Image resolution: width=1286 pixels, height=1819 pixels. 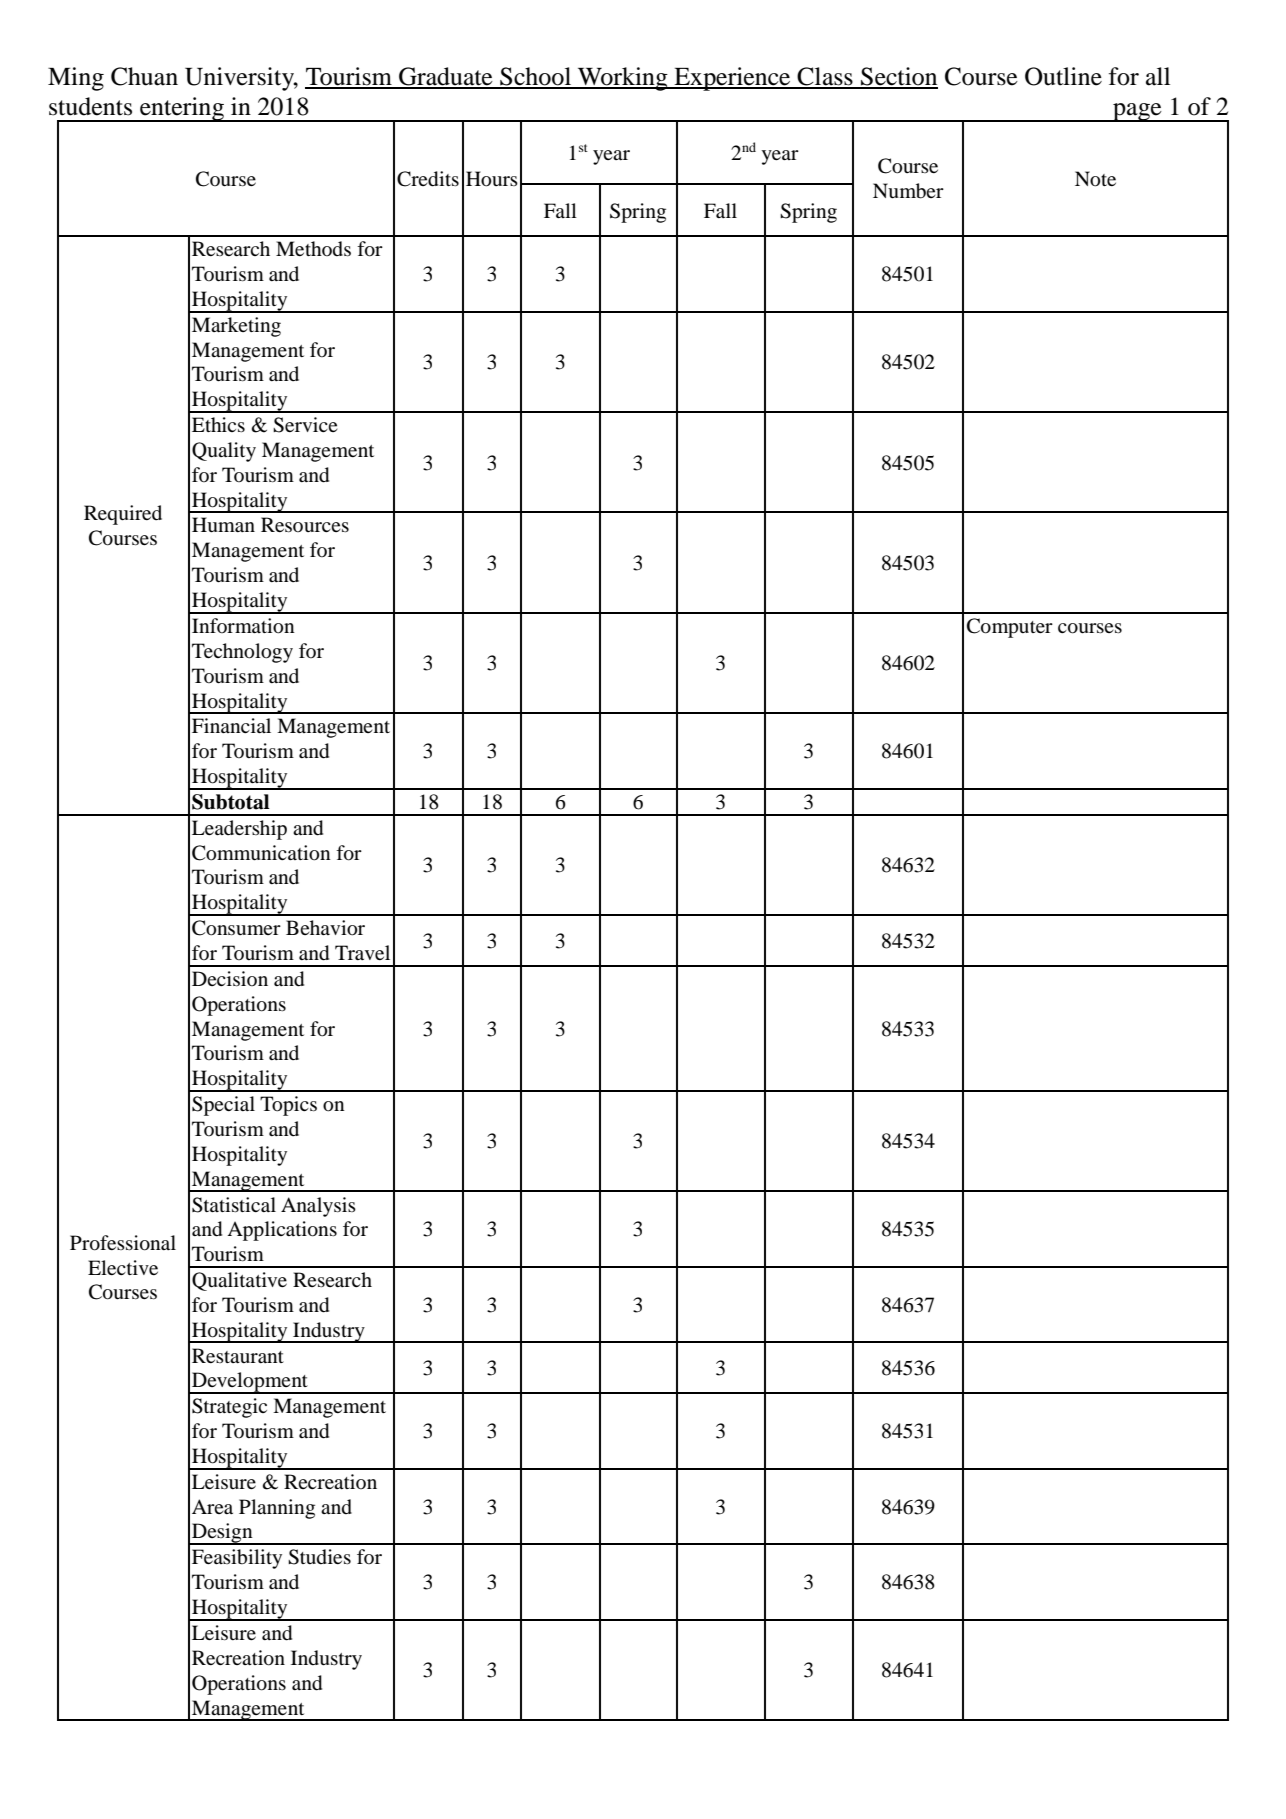 I want to click on Studies, so click(x=319, y=1557).
